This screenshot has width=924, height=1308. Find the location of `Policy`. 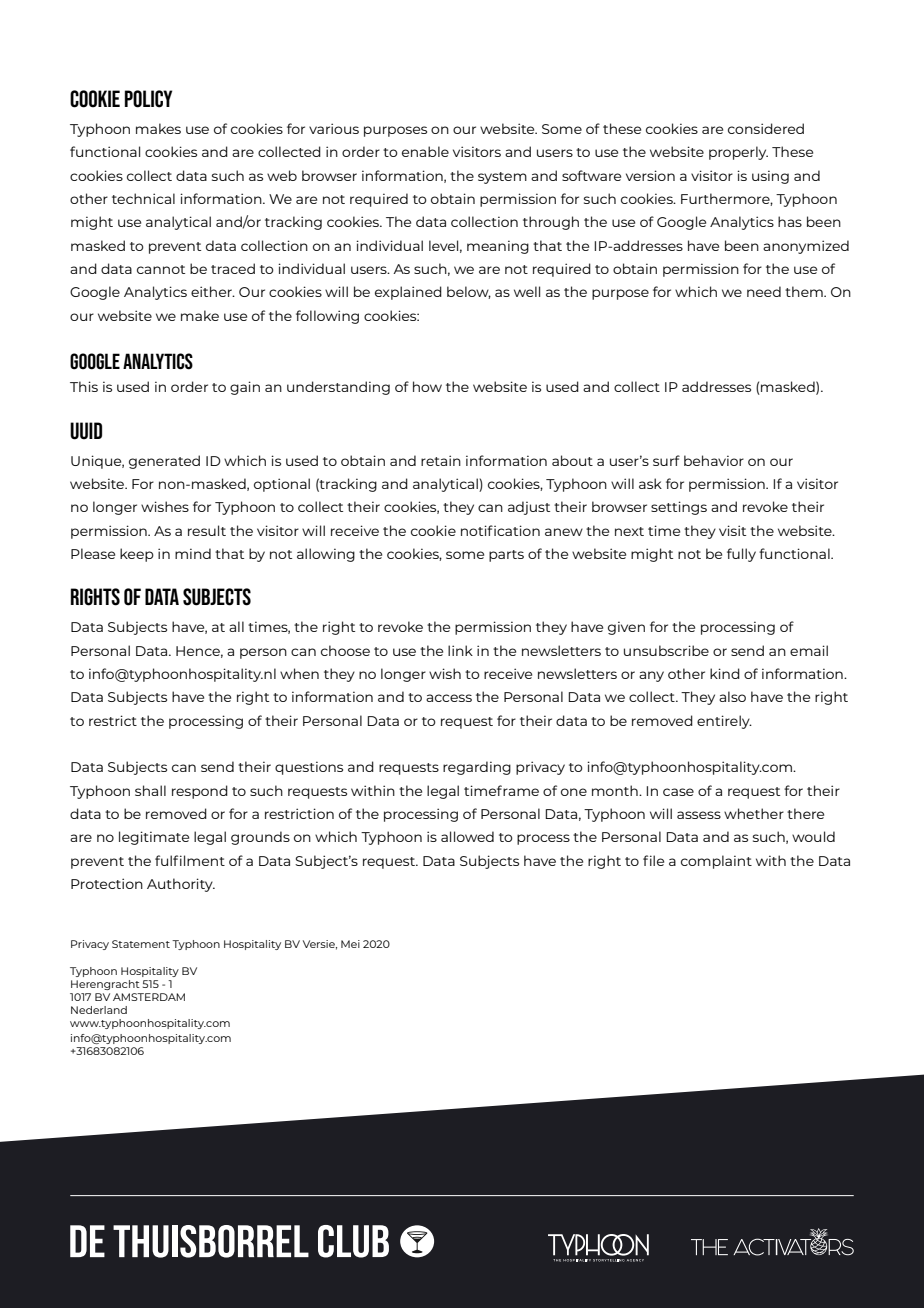

Policy is located at coordinates (148, 99).
